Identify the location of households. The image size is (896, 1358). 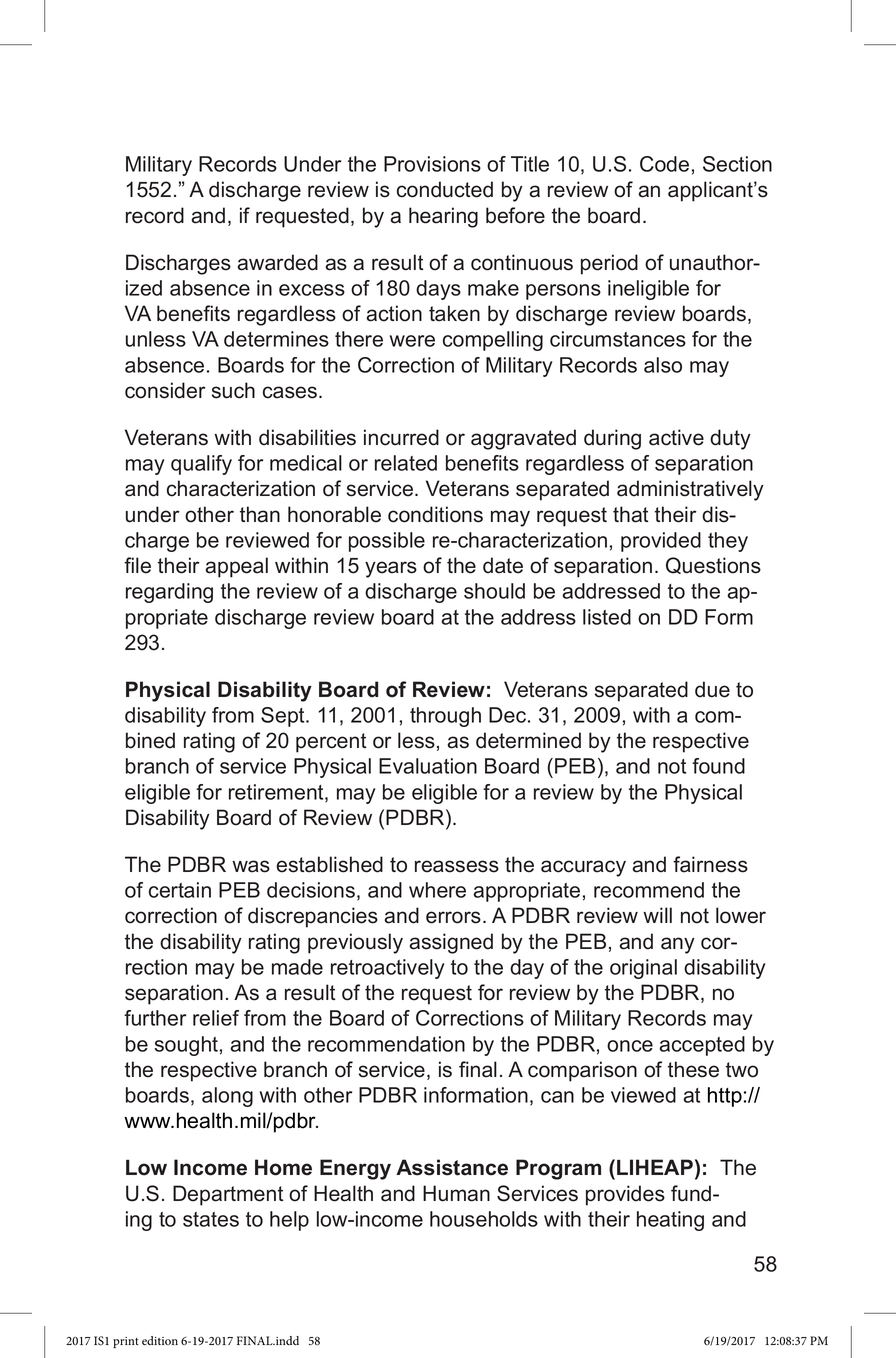
(484, 1219).
